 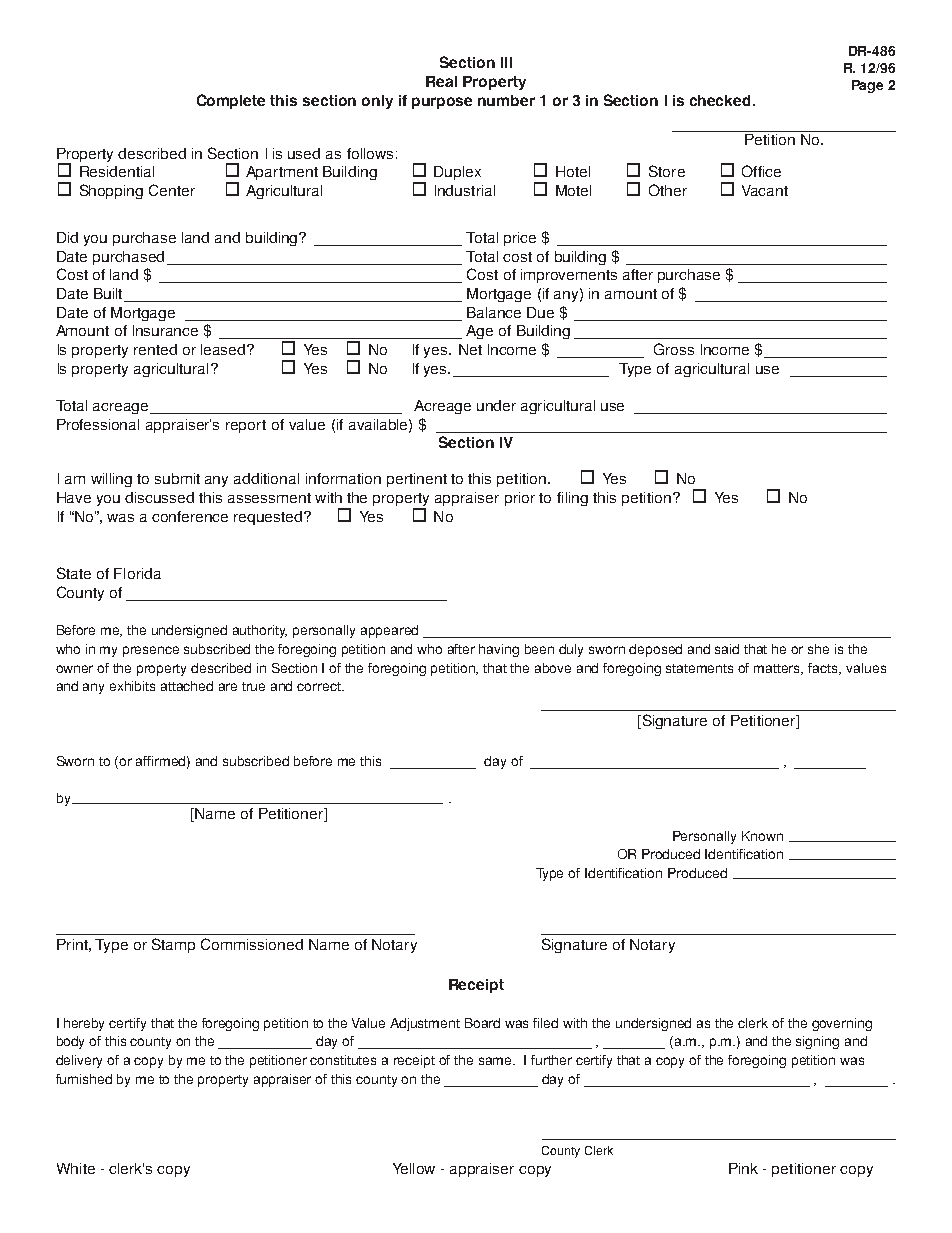 I want to click on pertinent, so click(x=417, y=480).
